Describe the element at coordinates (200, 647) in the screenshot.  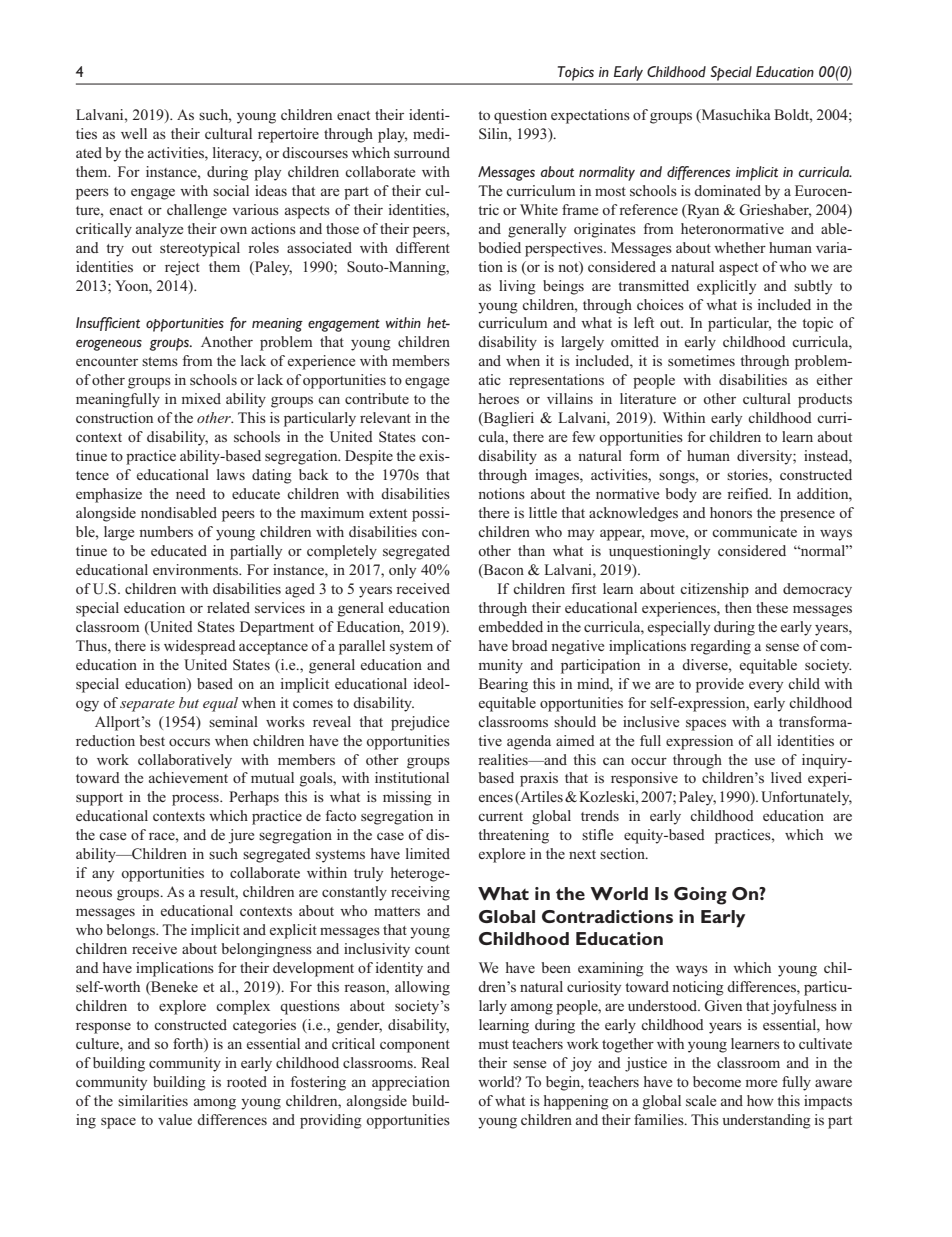
I see `widespread` at that location.
